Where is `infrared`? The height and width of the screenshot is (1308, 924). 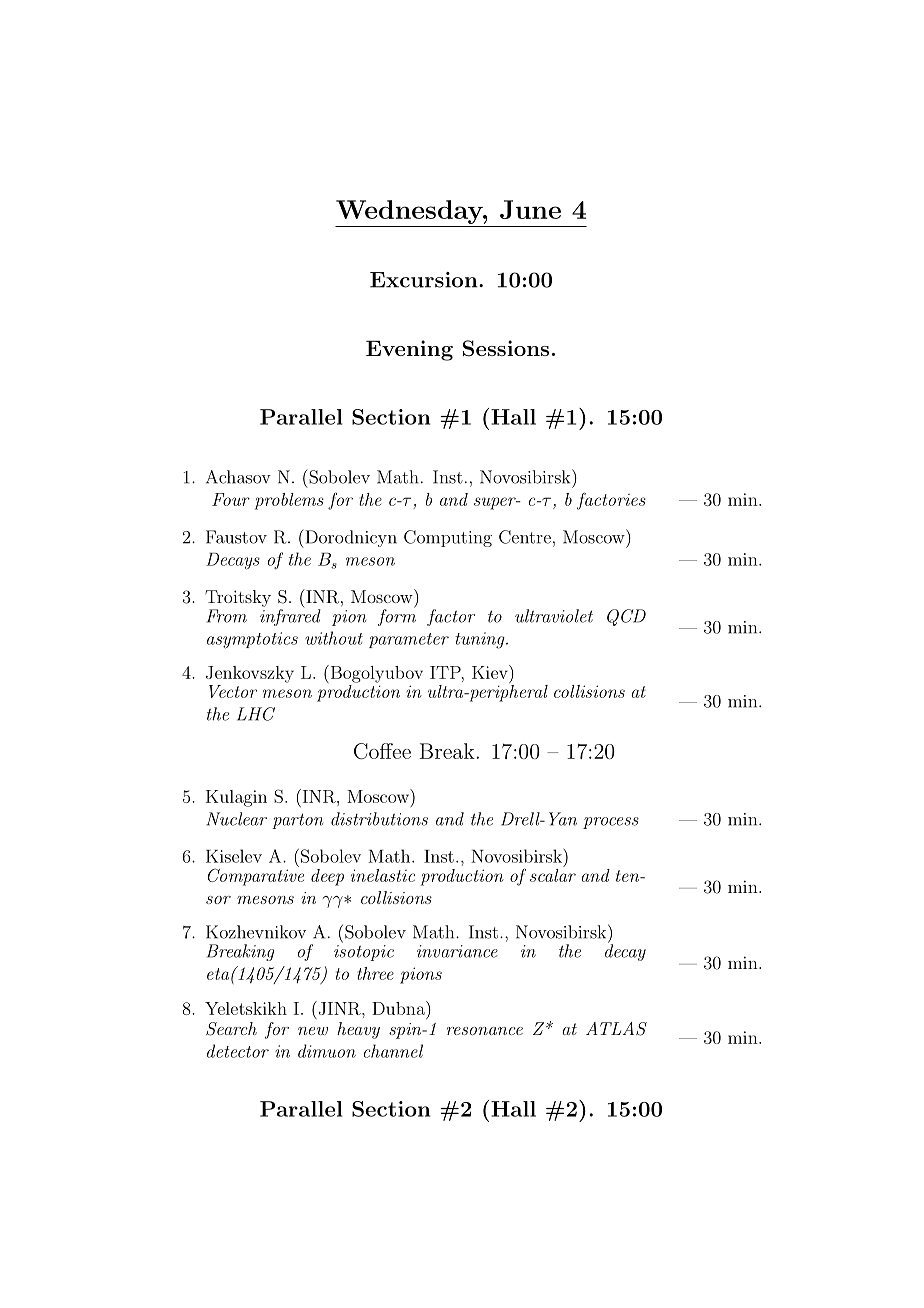
infrared is located at coordinates (290, 616).
